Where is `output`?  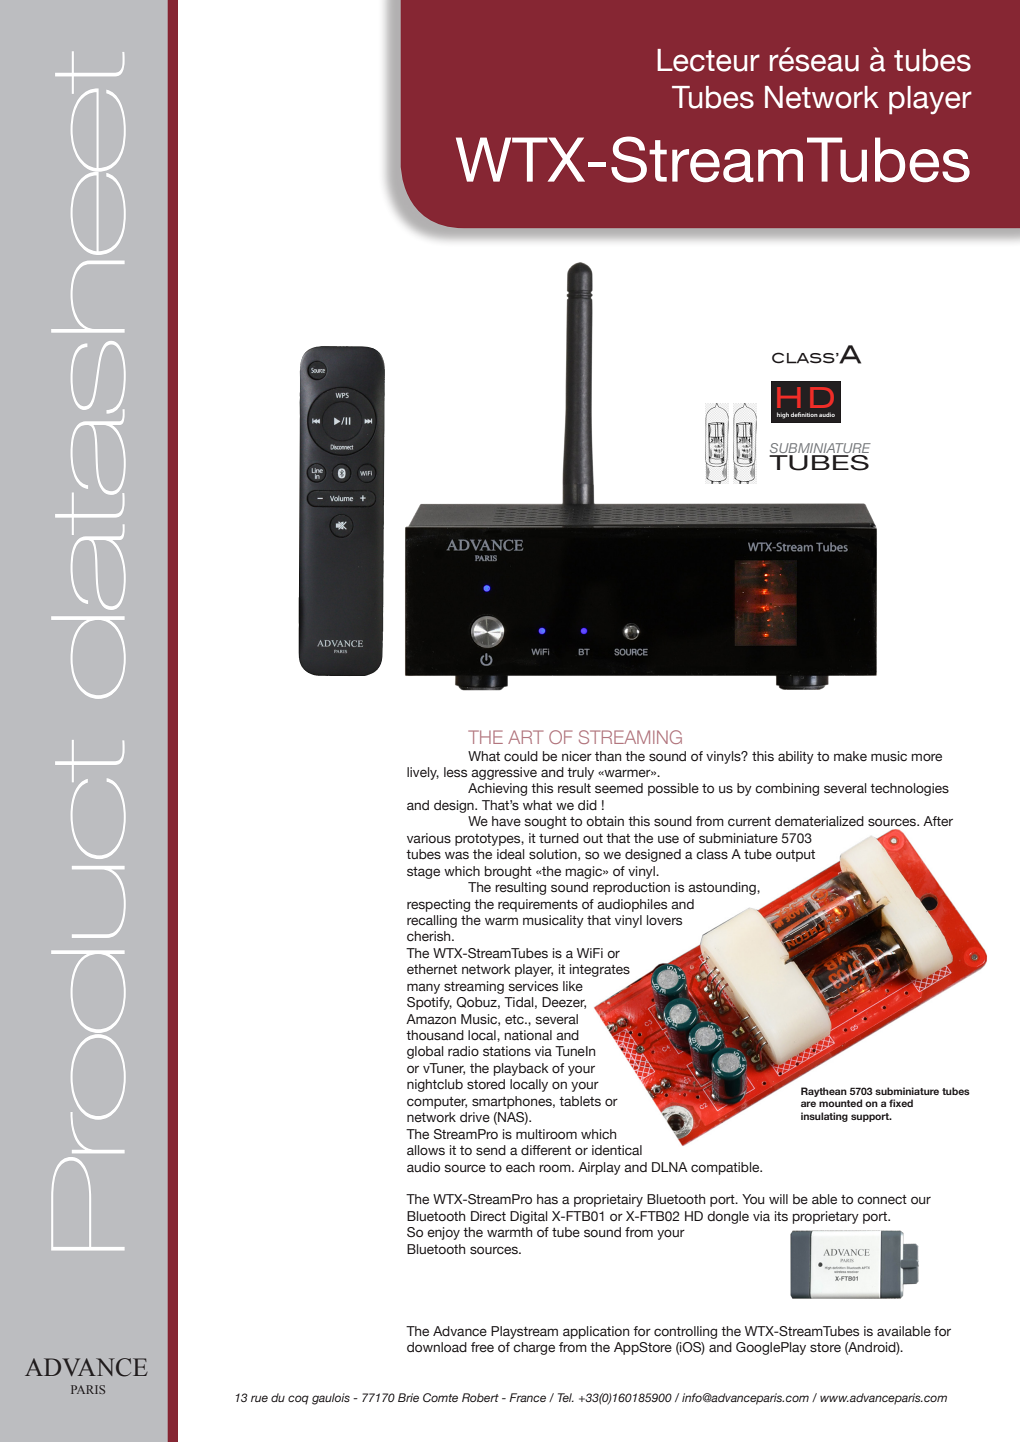 output is located at coordinates (795, 856).
